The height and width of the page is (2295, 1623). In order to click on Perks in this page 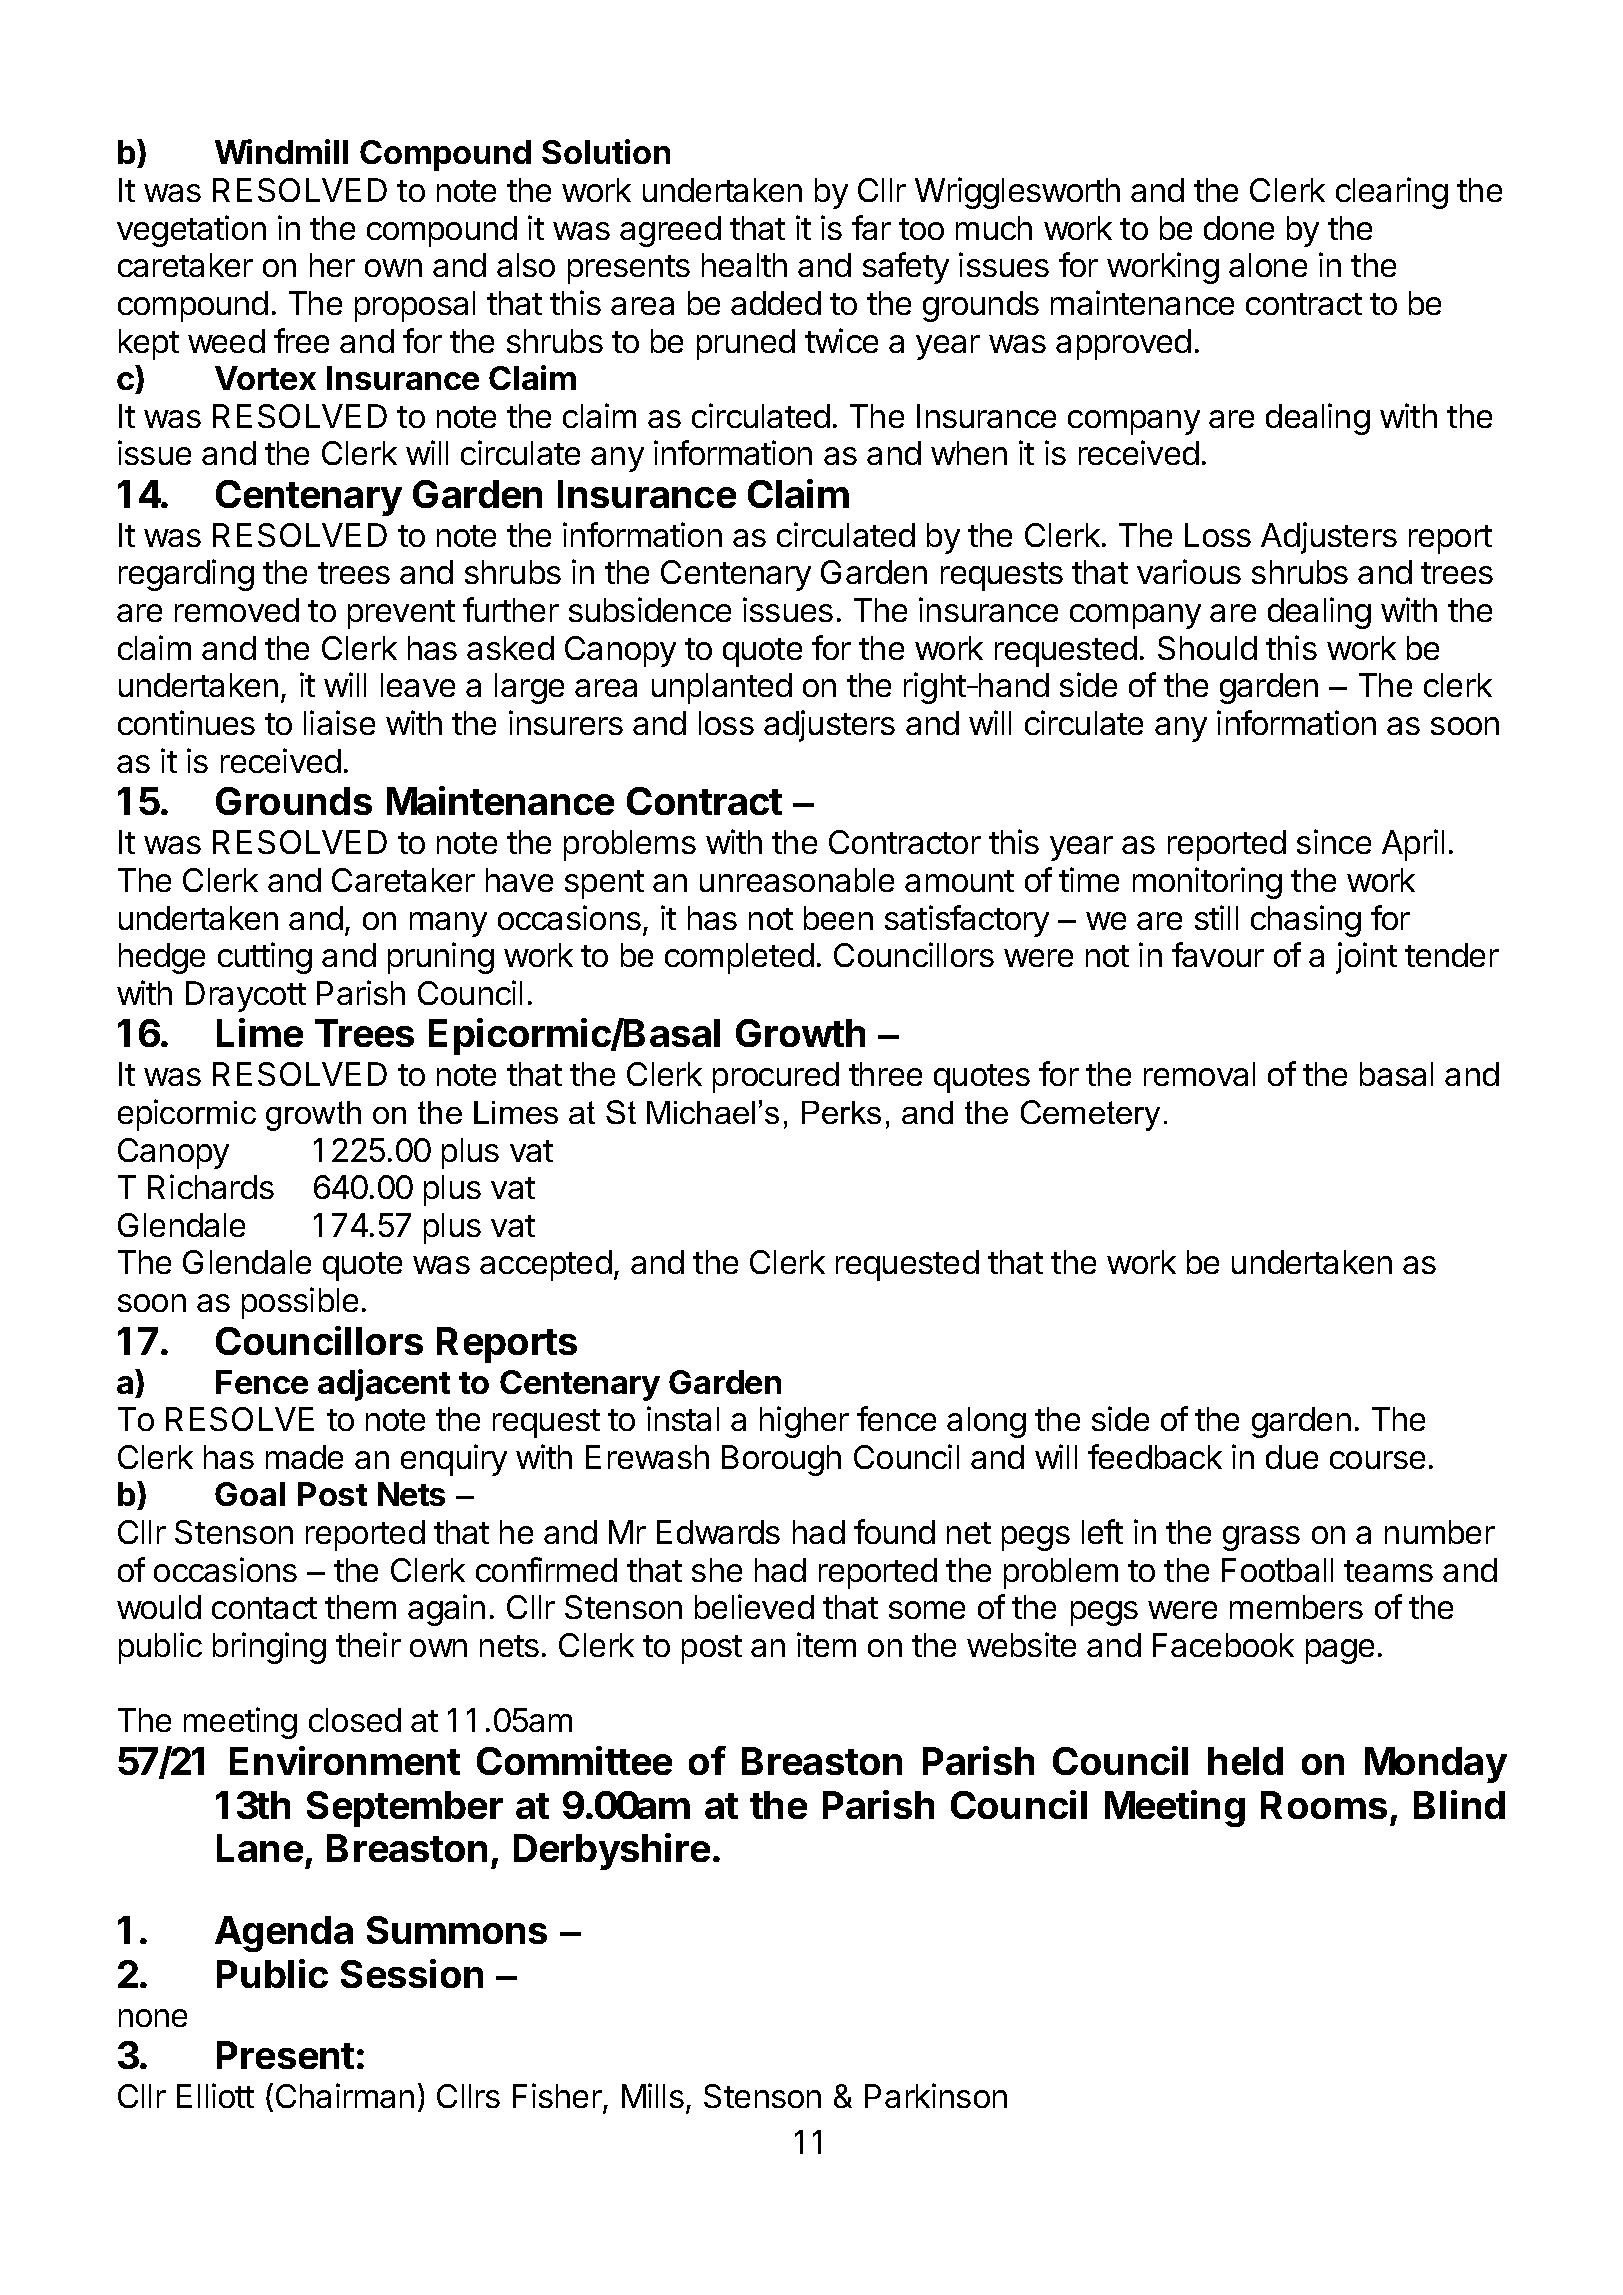, I will do `click(841, 1112)`.
